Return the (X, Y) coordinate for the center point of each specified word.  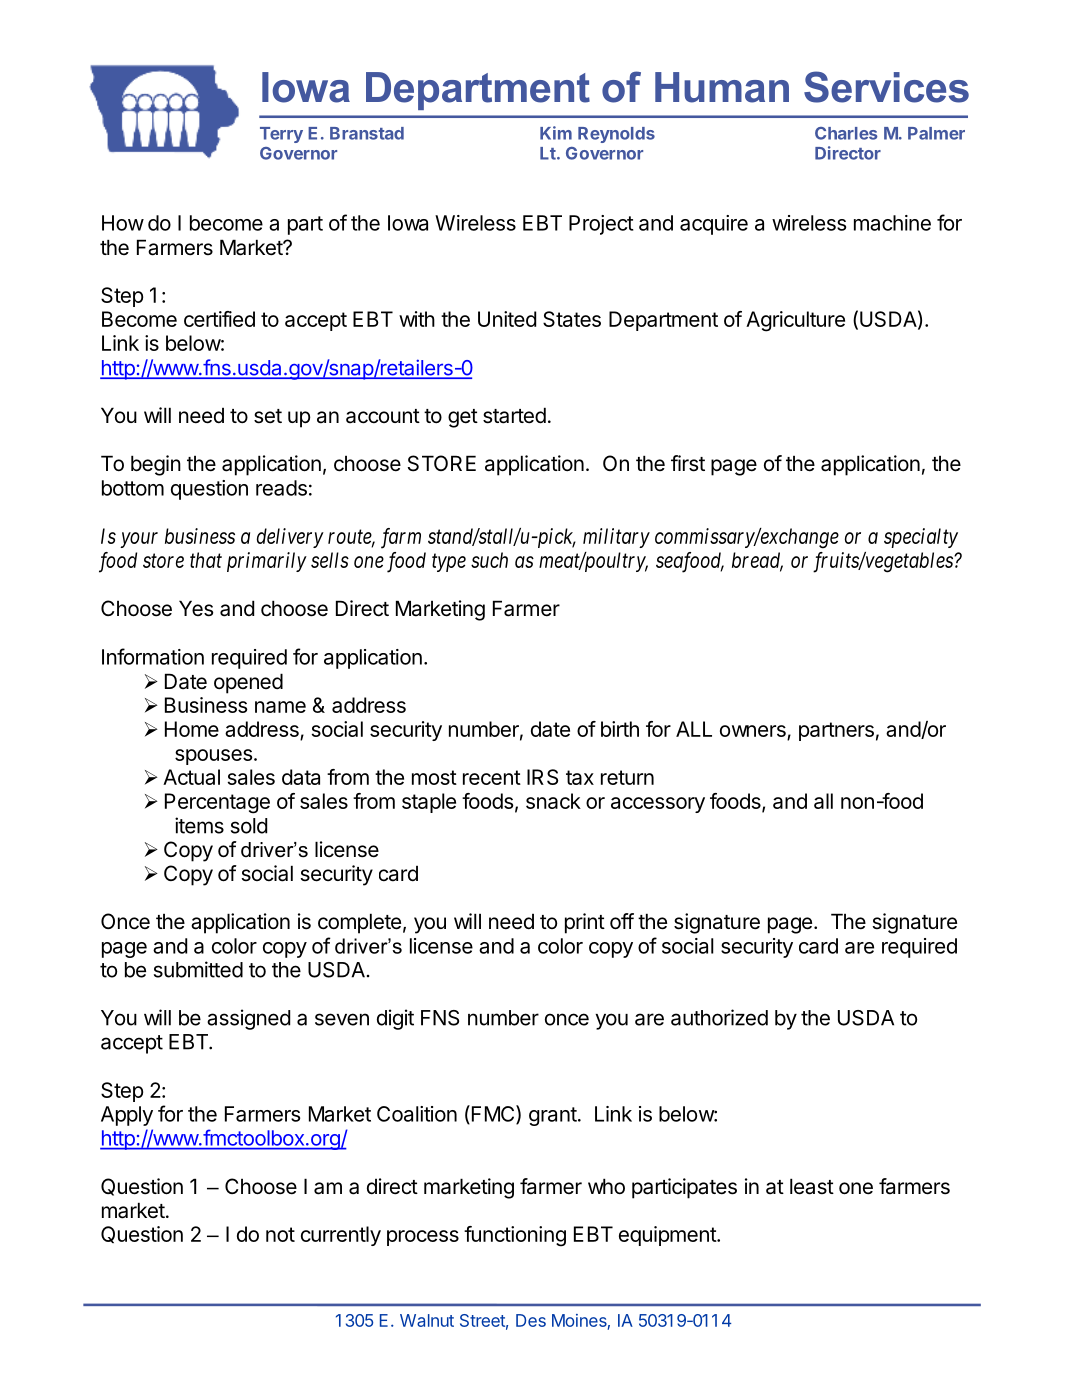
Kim (556, 133)
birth (620, 729)
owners (754, 732)
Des (531, 1320)
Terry (281, 135)
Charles (846, 133)
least (812, 1186)
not (280, 1234)
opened (248, 683)
